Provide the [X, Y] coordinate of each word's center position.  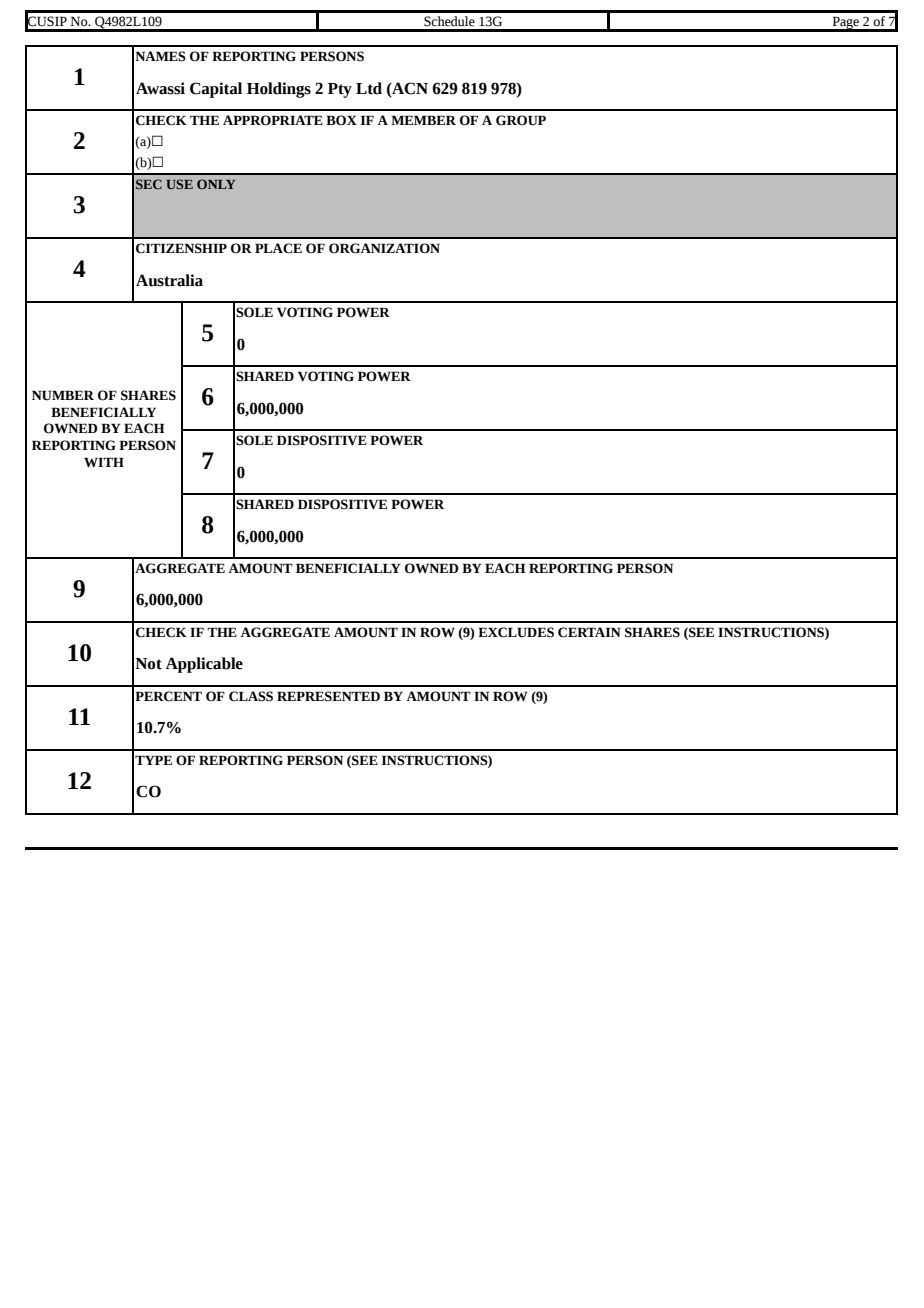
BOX [341, 120]
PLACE [278, 248]
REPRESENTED [328, 696]
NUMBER [63, 395]
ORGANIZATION [384, 248]
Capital [216, 90]
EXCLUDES [516, 632]
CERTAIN [589, 632]
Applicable [204, 665]
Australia [169, 280]
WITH [104, 462]
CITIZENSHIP [181, 248]
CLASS [251, 696]
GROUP [521, 120]
